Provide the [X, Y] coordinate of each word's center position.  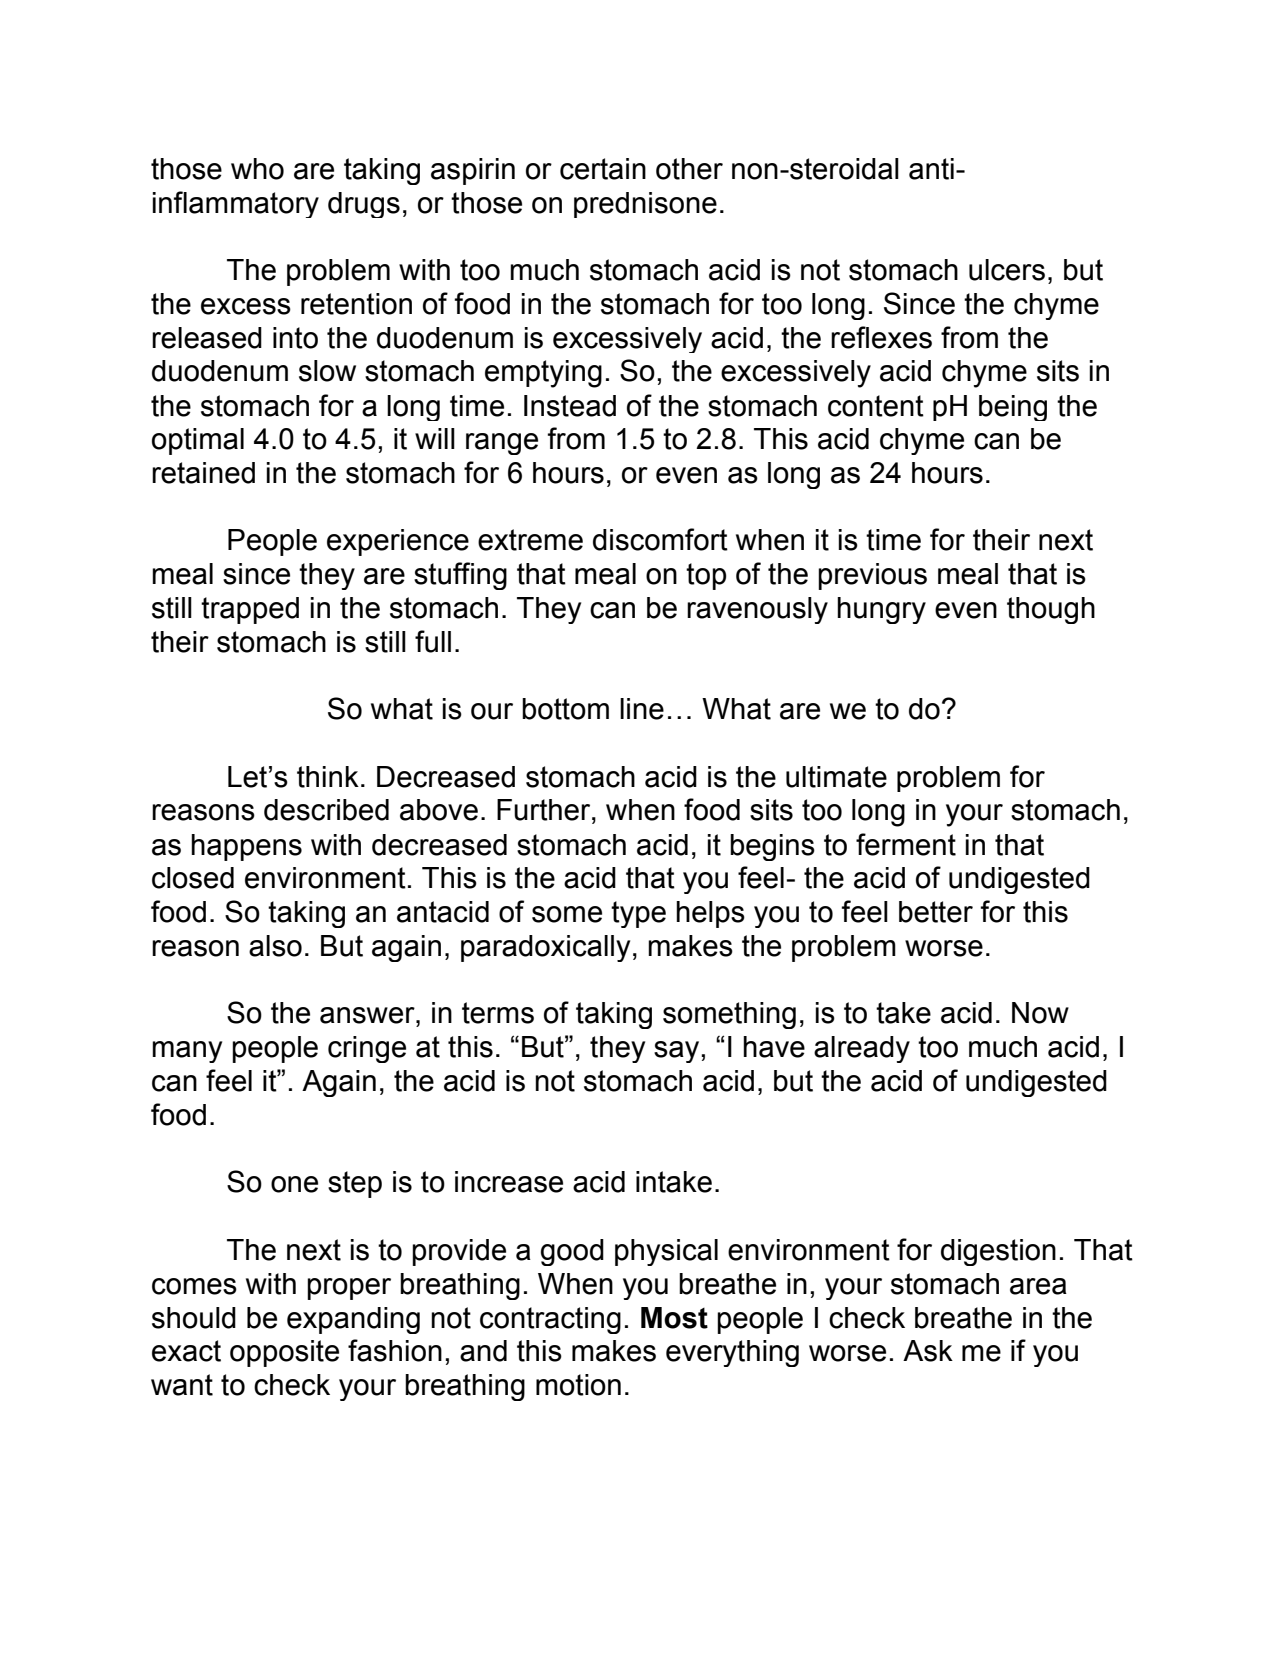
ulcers [1007, 270]
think [328, 777]
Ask [928, 1351]
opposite [284, 1353]
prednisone [645, 205]
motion [578, 1385]
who [257, 169]
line [642, 709]
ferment [906, 844]
